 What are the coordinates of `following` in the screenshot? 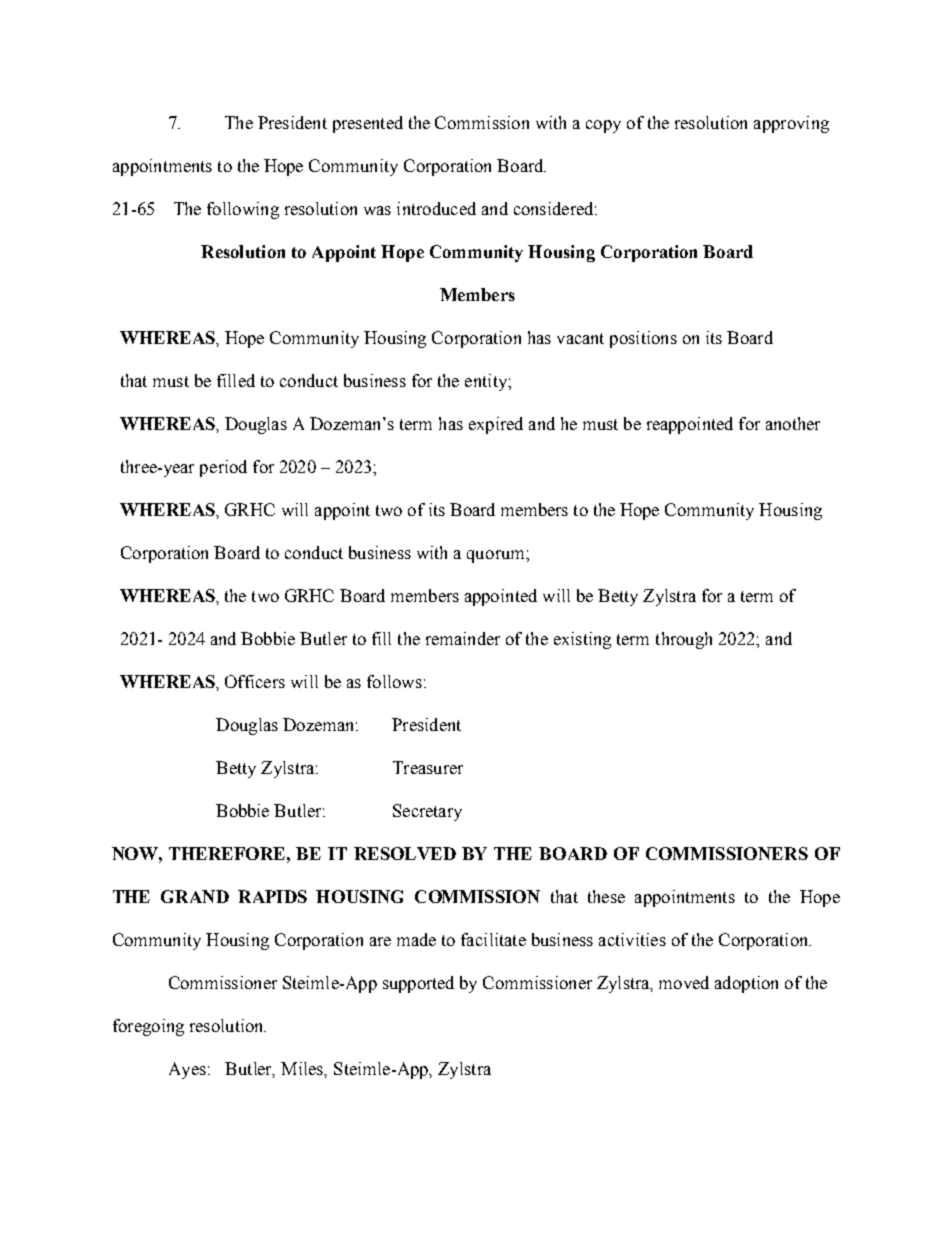 It's located at (243, 210).
